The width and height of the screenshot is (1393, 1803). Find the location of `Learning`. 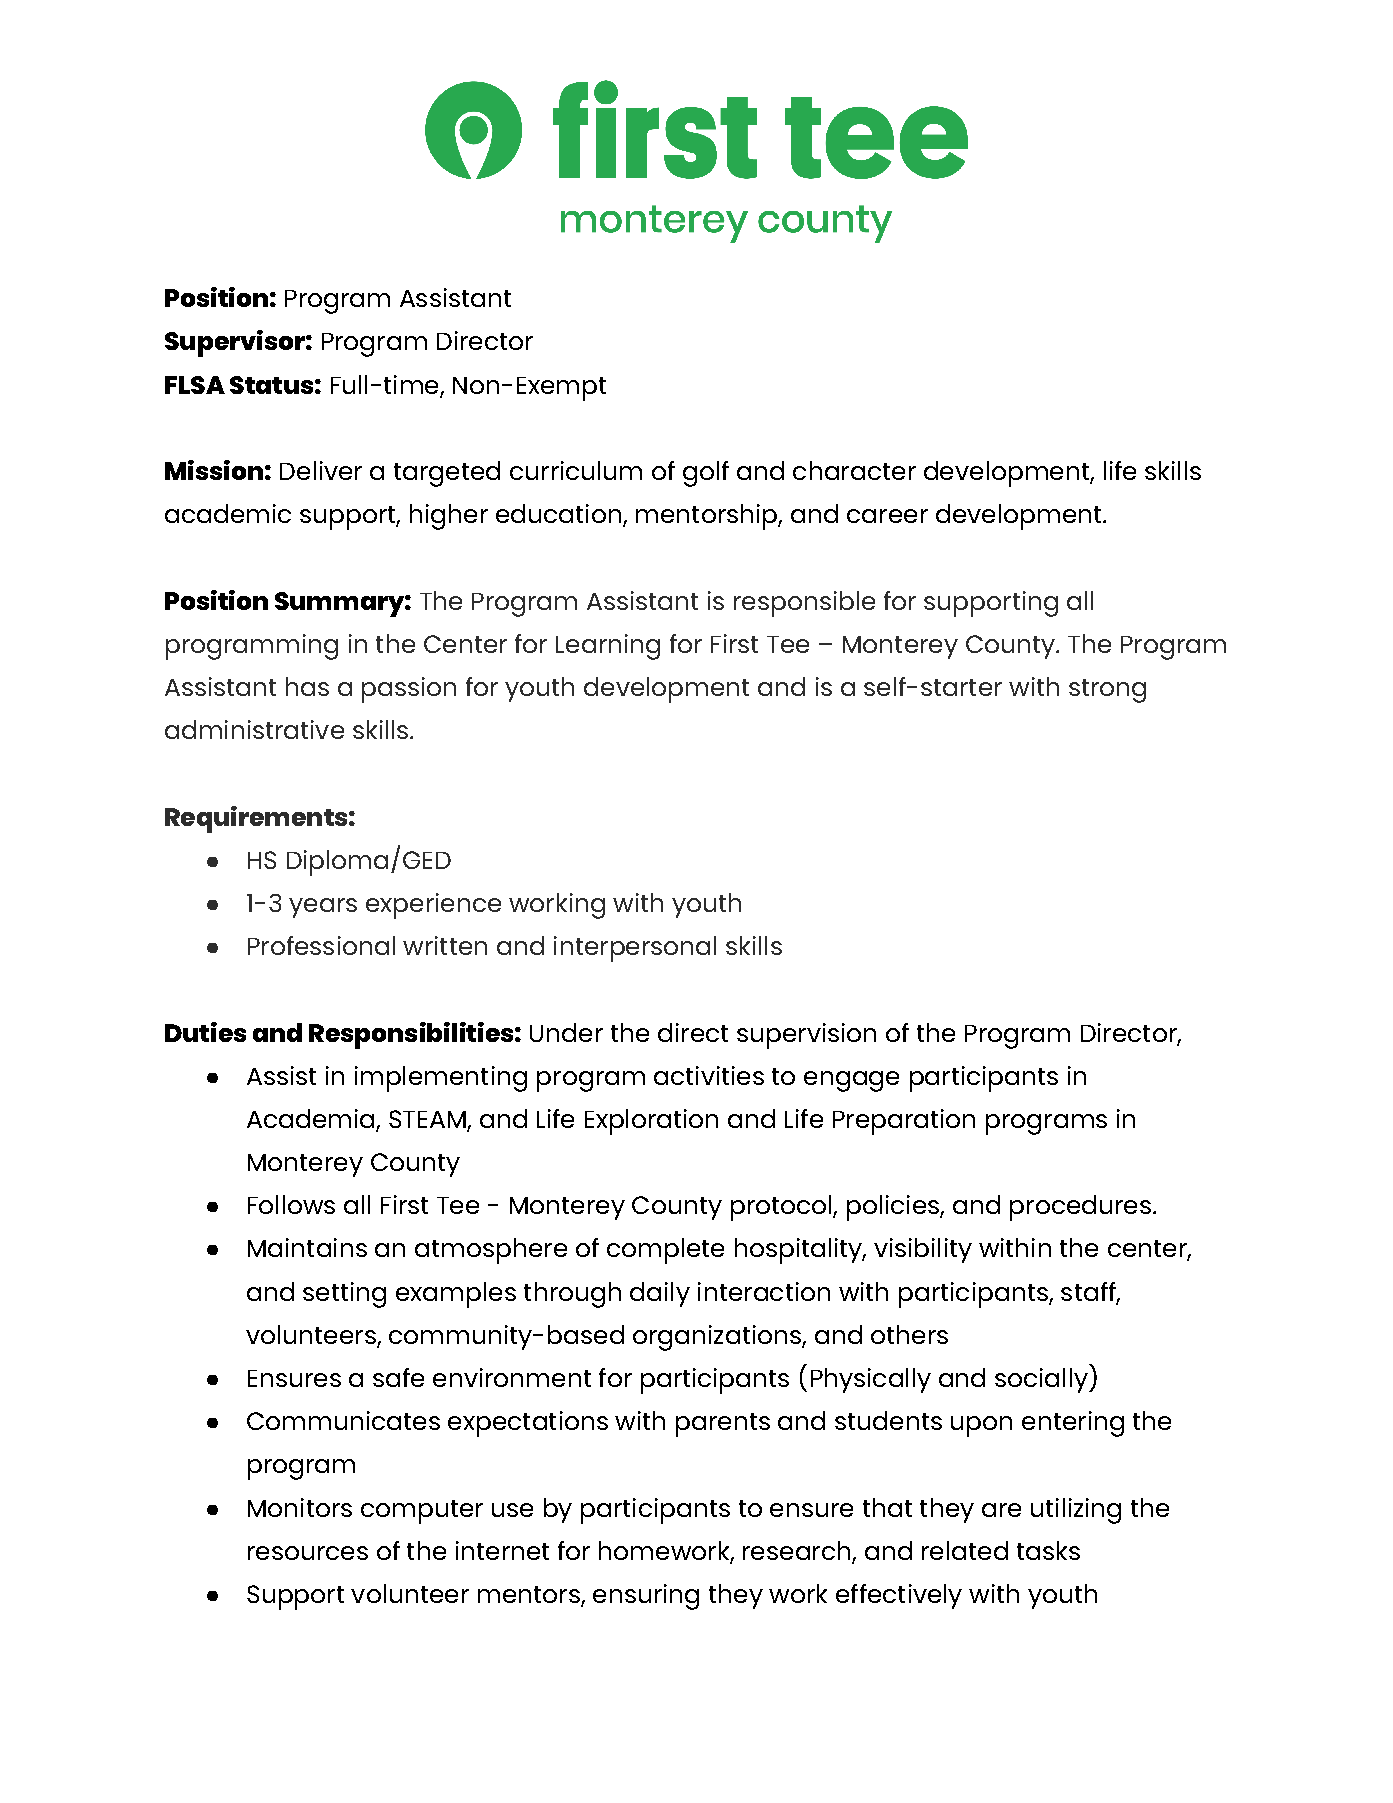

Learning is located at coordinates (608, 647).
